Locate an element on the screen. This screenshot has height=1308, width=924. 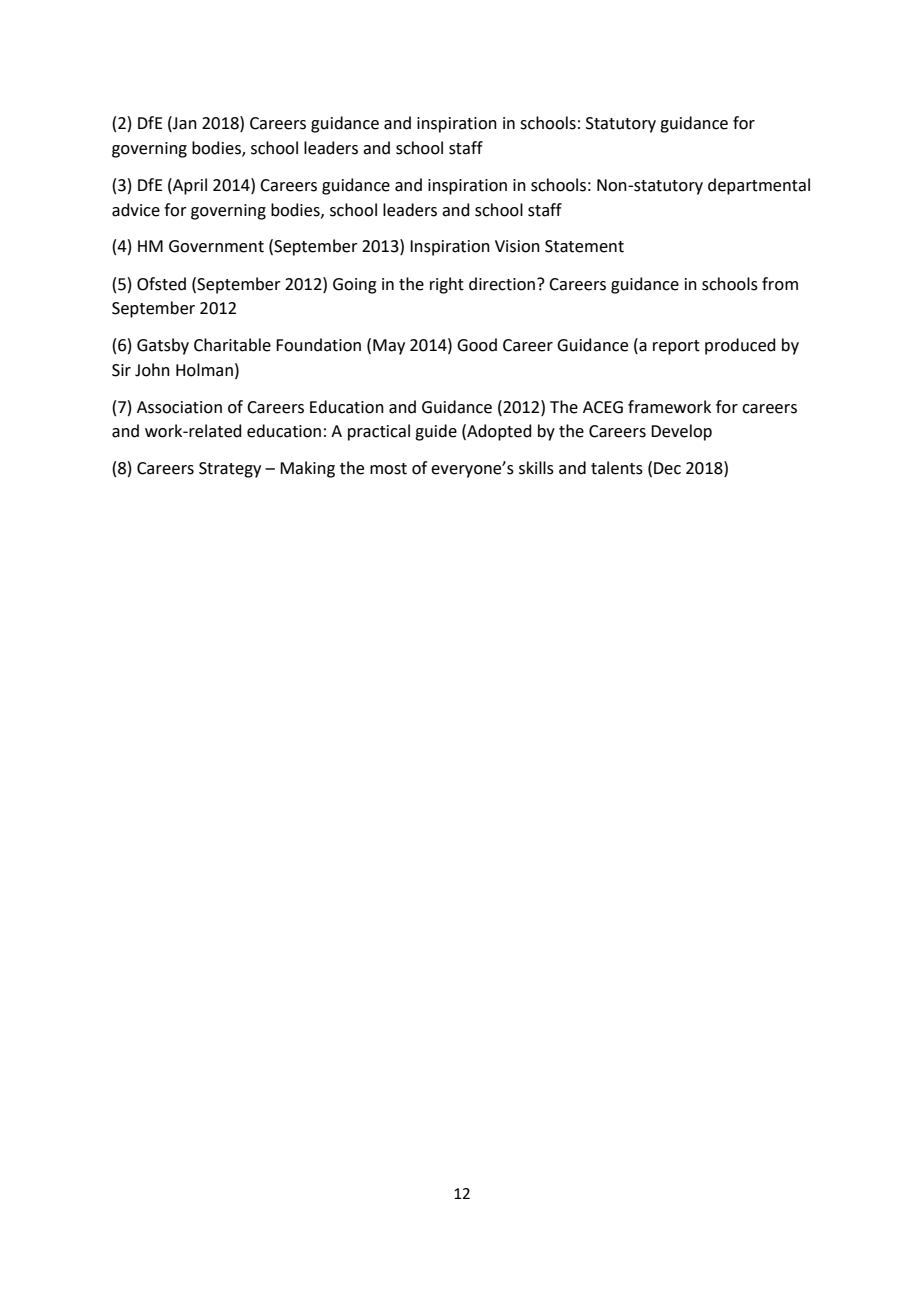
April is located at coordinates (189, 186).
